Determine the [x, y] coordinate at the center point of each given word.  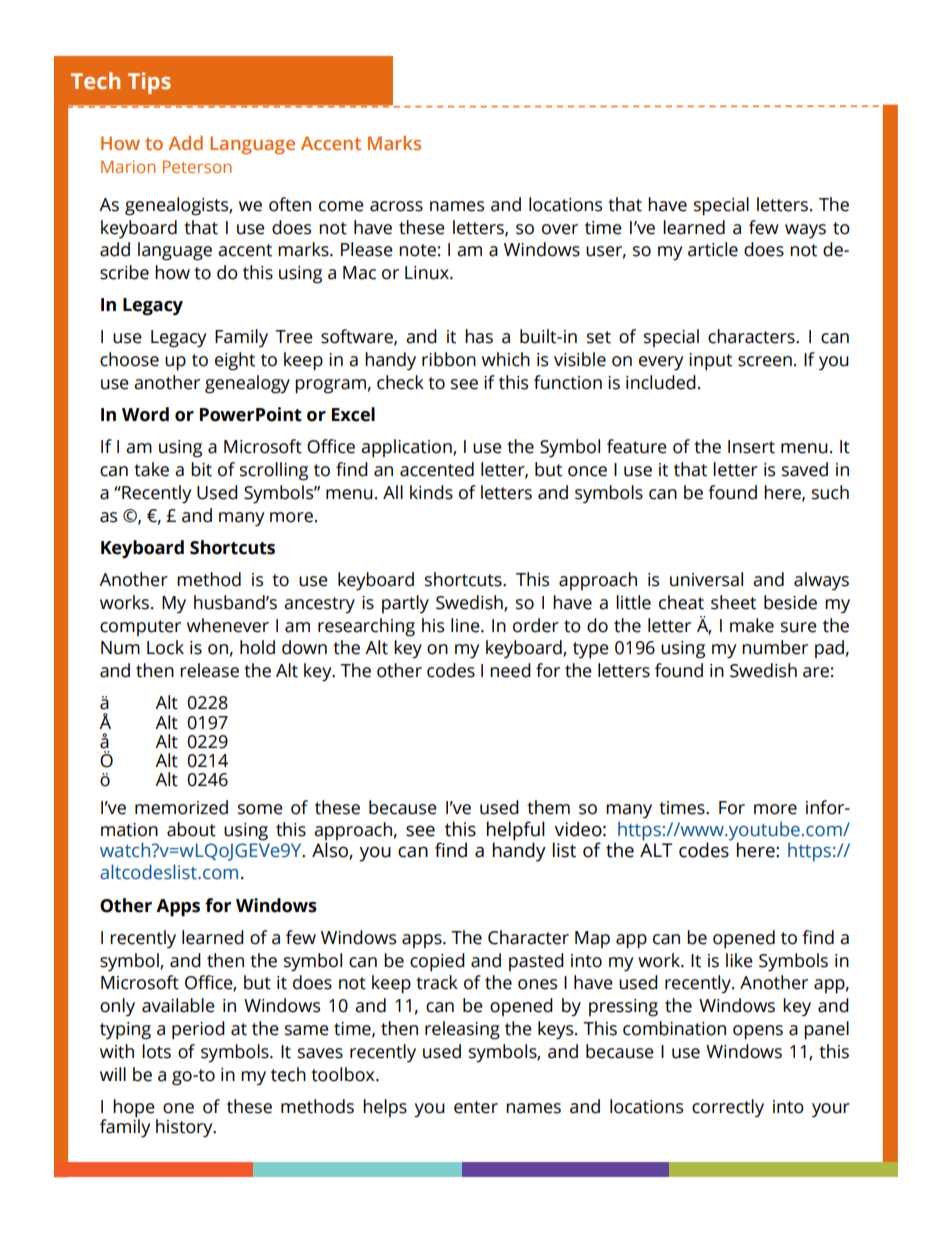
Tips [149, 83]
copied [437, 962]
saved [805, 469]
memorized [181, 807]
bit [201, 469]
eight [235, 361]
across [396, 206]
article [713, 249]
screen [765, 361]
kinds [431, 492]
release [209, 670]
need [510, 670]
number [775, 647]
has [479, 336]
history [185, 1128]
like [739, 960]
